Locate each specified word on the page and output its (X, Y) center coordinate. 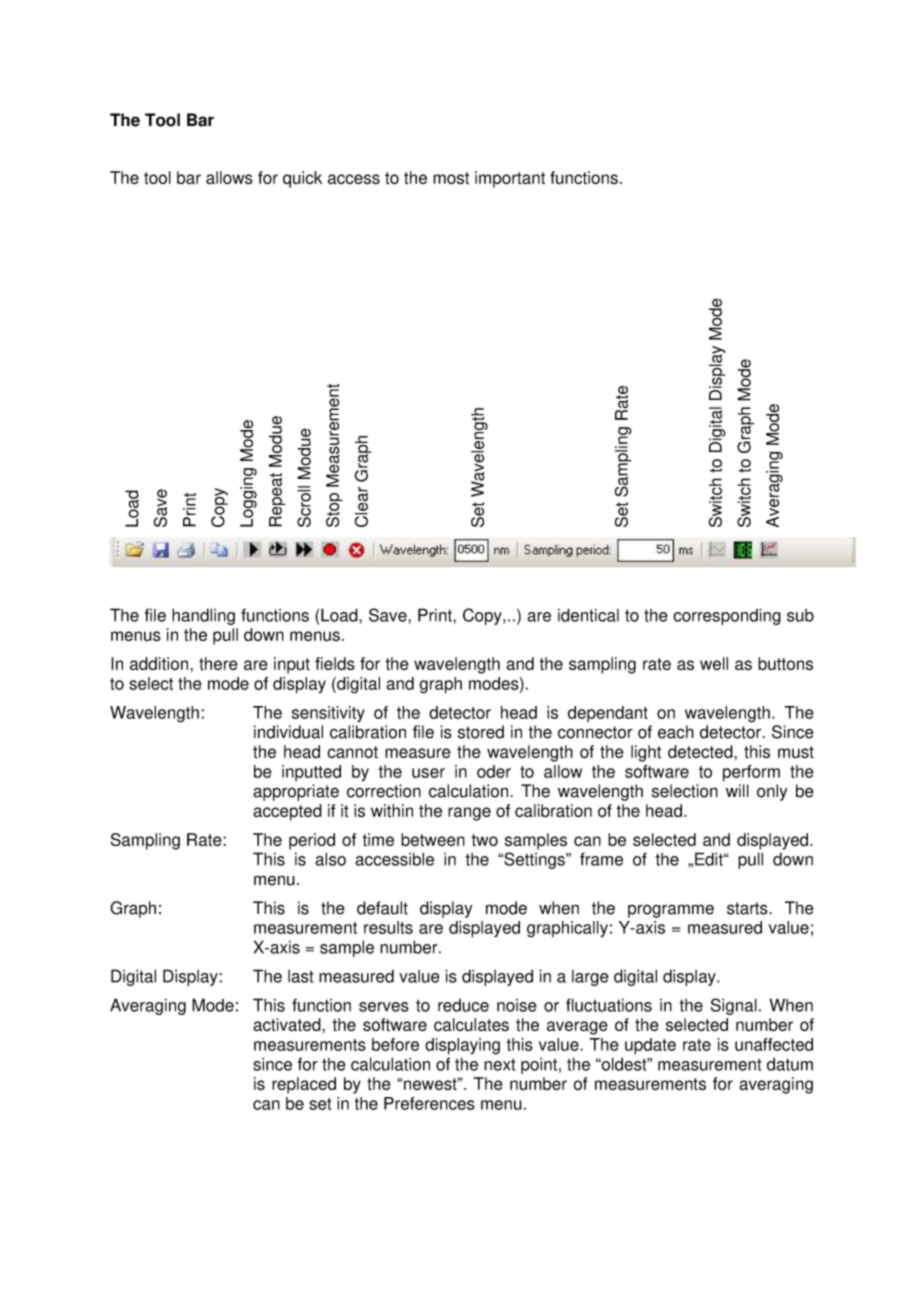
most (451, 178)
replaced (304, 1085)
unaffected (774, 1044)
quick (302, 179)
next (499, 1065)
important (510, 179)
